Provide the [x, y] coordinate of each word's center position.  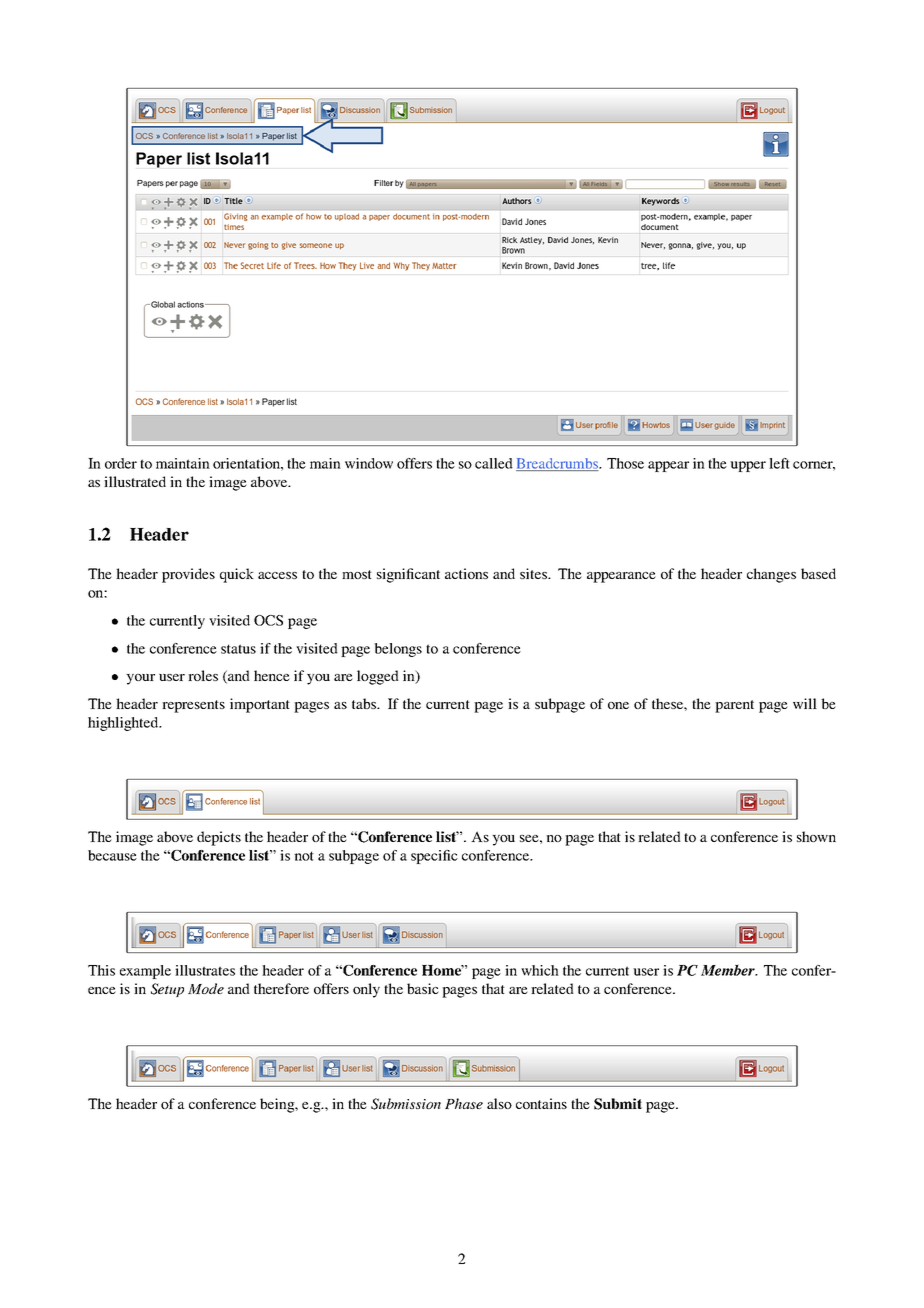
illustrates [205, 970]
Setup [167, 990]
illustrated [135, 481]
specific [434, 857]
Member [729, 970]
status [238, 649]
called [494, 463]
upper [748, 466]
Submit [618, 1104]
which [540, 970]
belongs [398, 650]
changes [771, 575]
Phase [464, 1103]
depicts [219, 838]
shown [816, 836]
